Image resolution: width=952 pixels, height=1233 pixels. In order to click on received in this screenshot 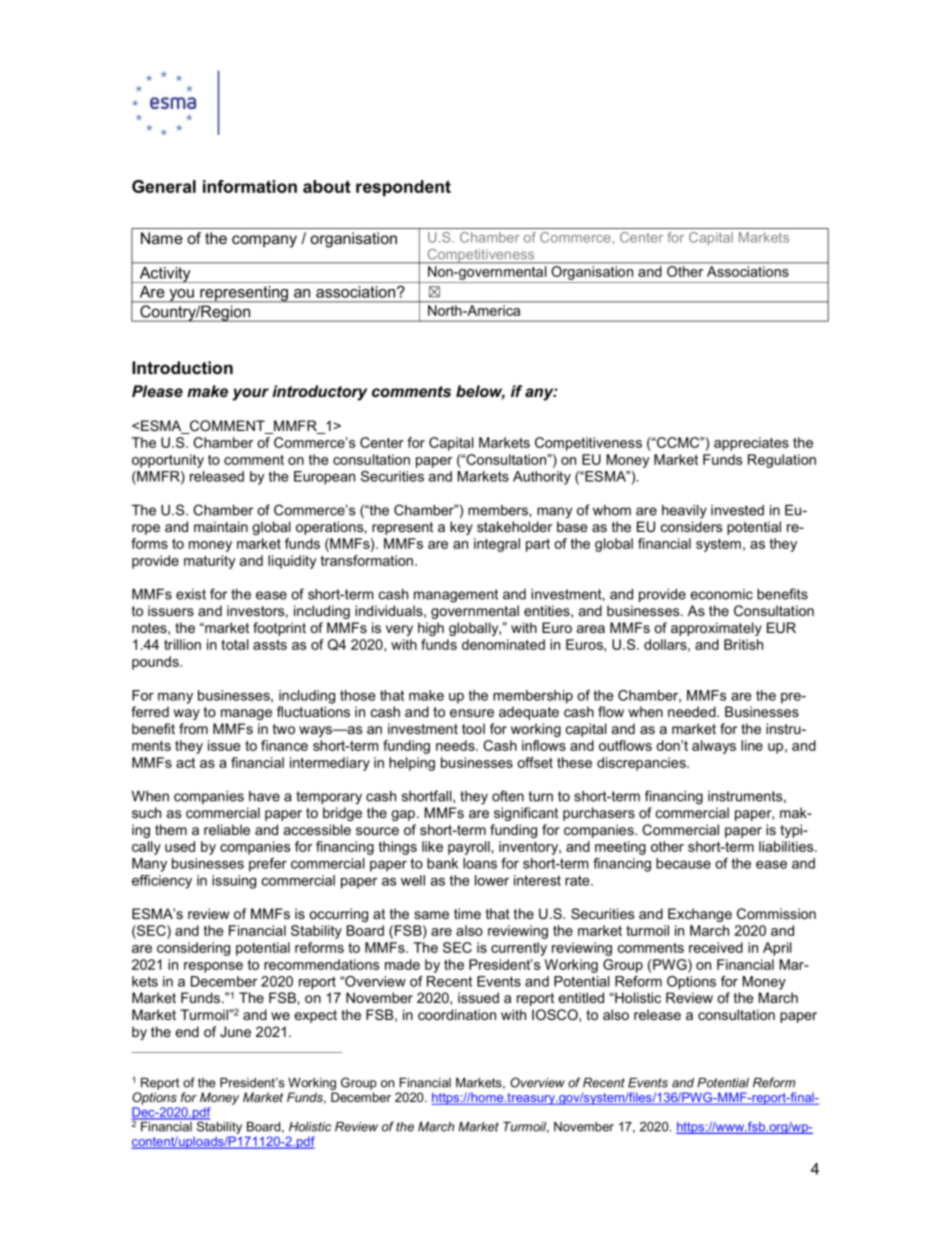, I will do `click(716, 947)`.
